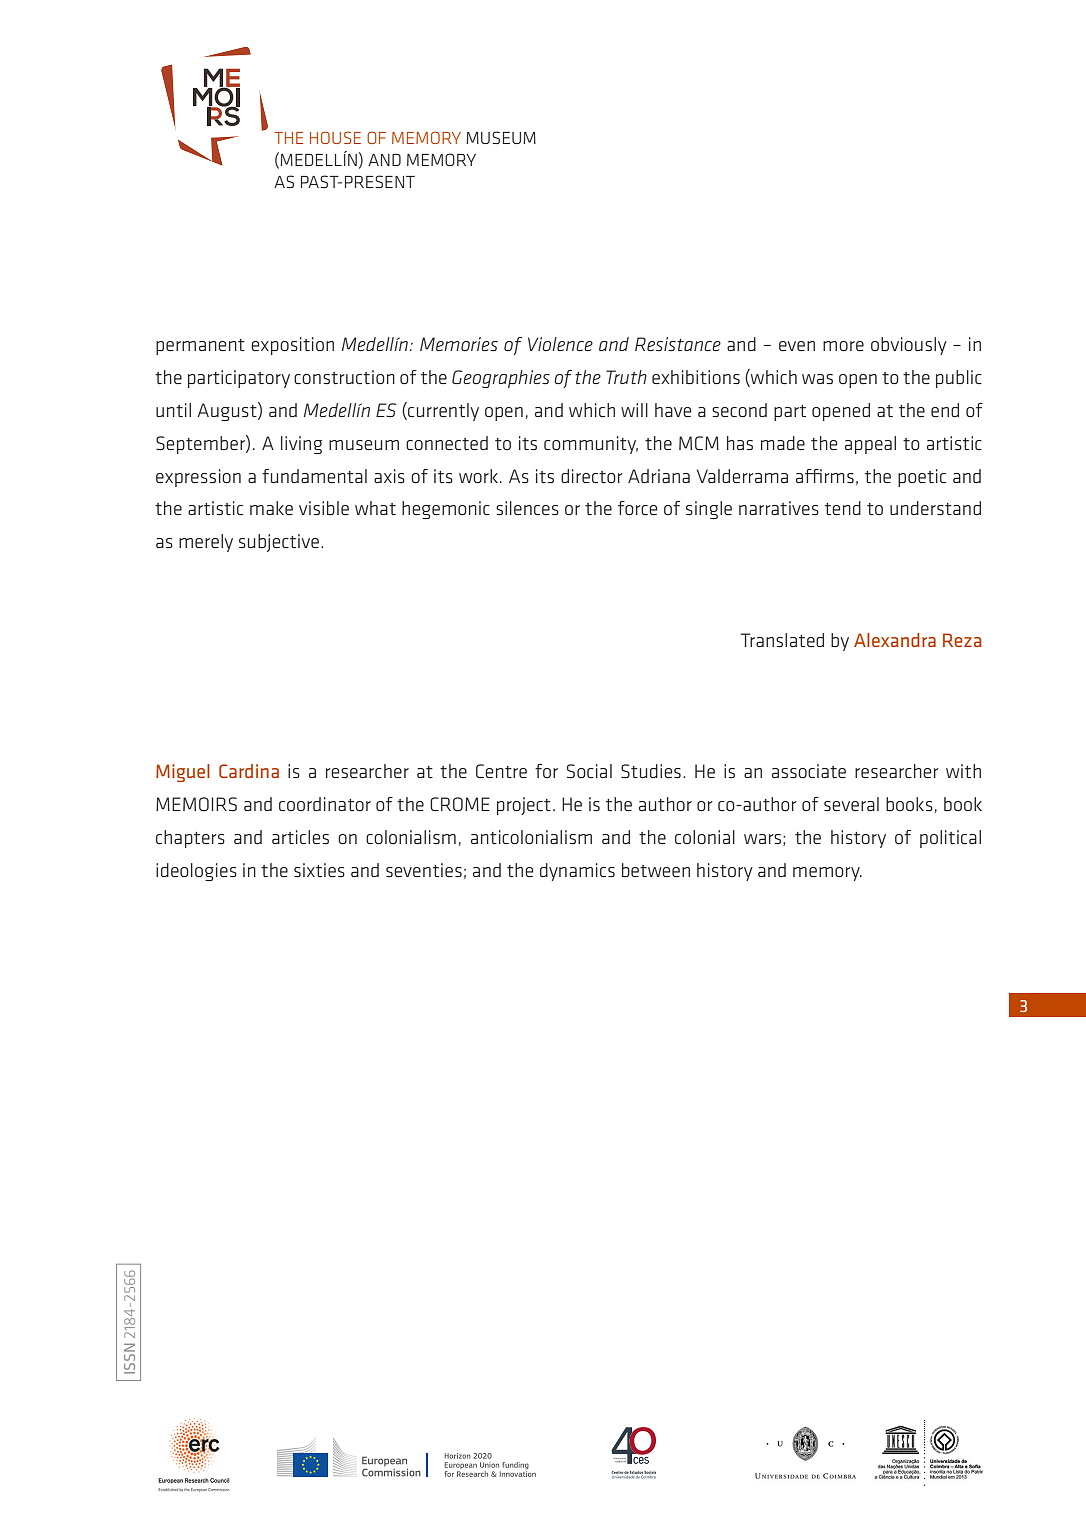 Image resolution: width=1086 pixels, height=1536 pixels. I want to click on HOUSE, so click(335, 137).
